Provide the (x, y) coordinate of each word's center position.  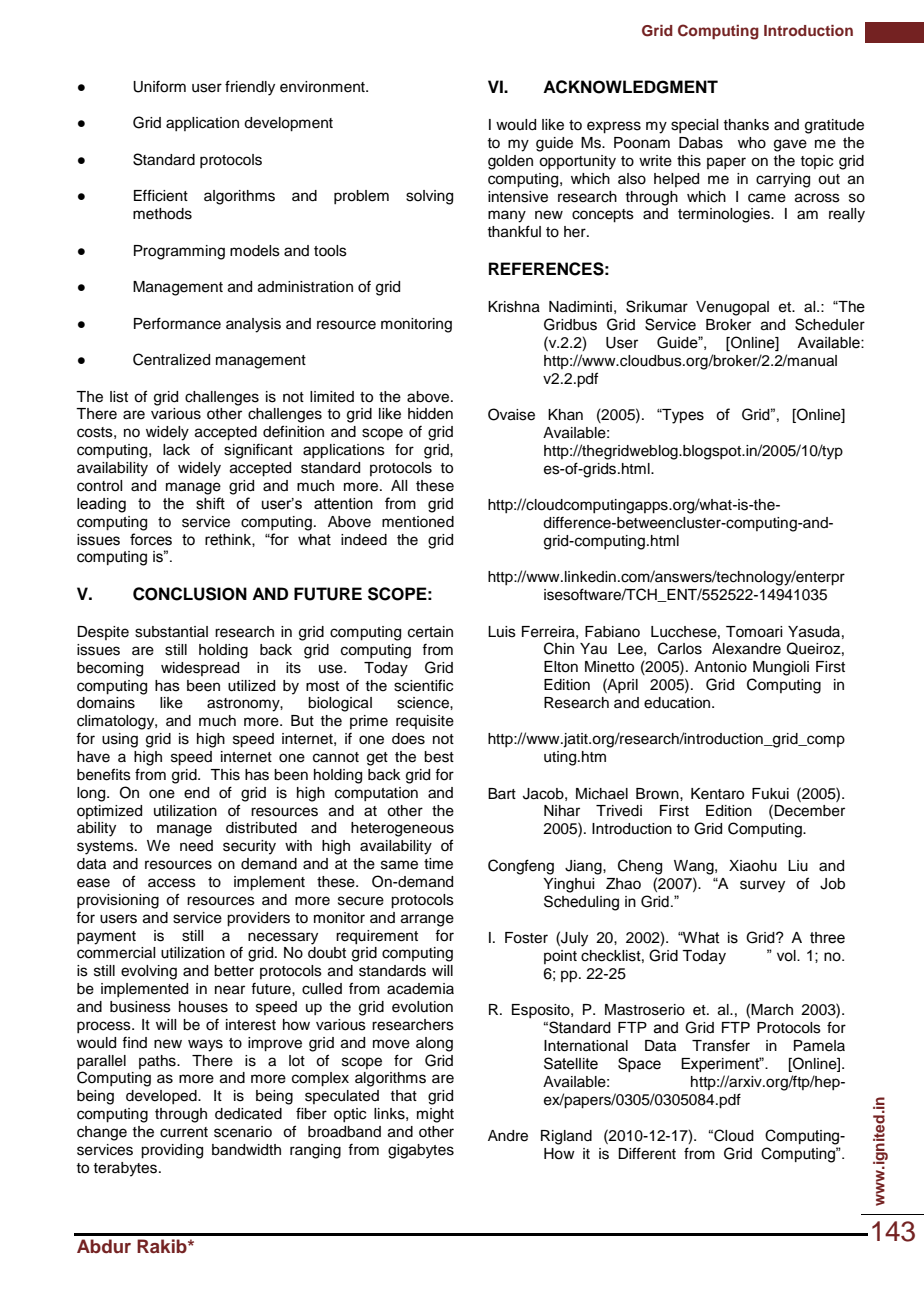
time (438, 864)
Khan (565, 414)
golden (510, 162)
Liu (798, 866)
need (196, 846)
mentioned (418, 522)
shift (210, 503)
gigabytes (421, 1151)
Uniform (159, 87)
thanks (746, 125)
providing (172, 1151)
